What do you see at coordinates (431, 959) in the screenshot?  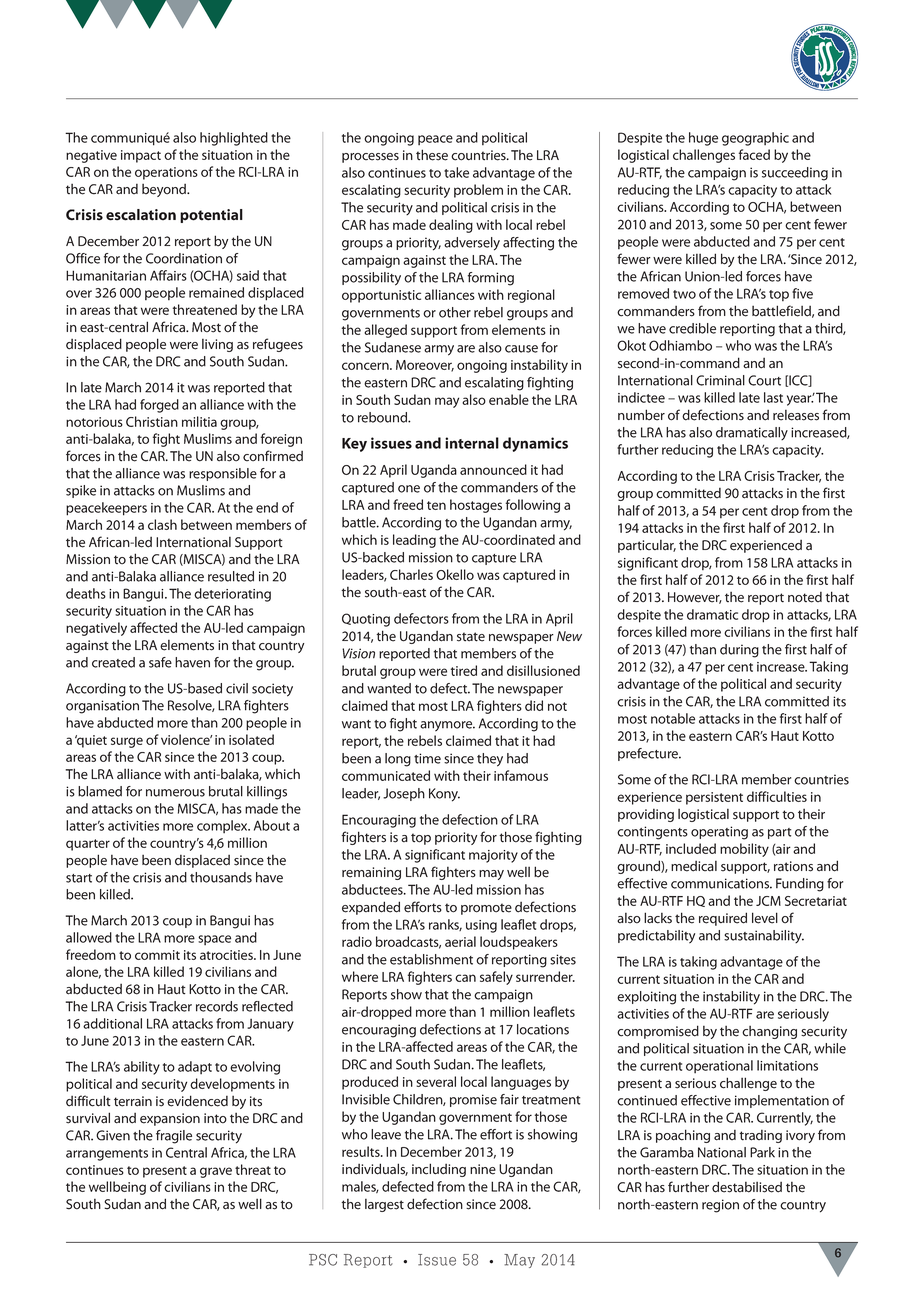 I see `establishment` at bounding box center [431, 959].
